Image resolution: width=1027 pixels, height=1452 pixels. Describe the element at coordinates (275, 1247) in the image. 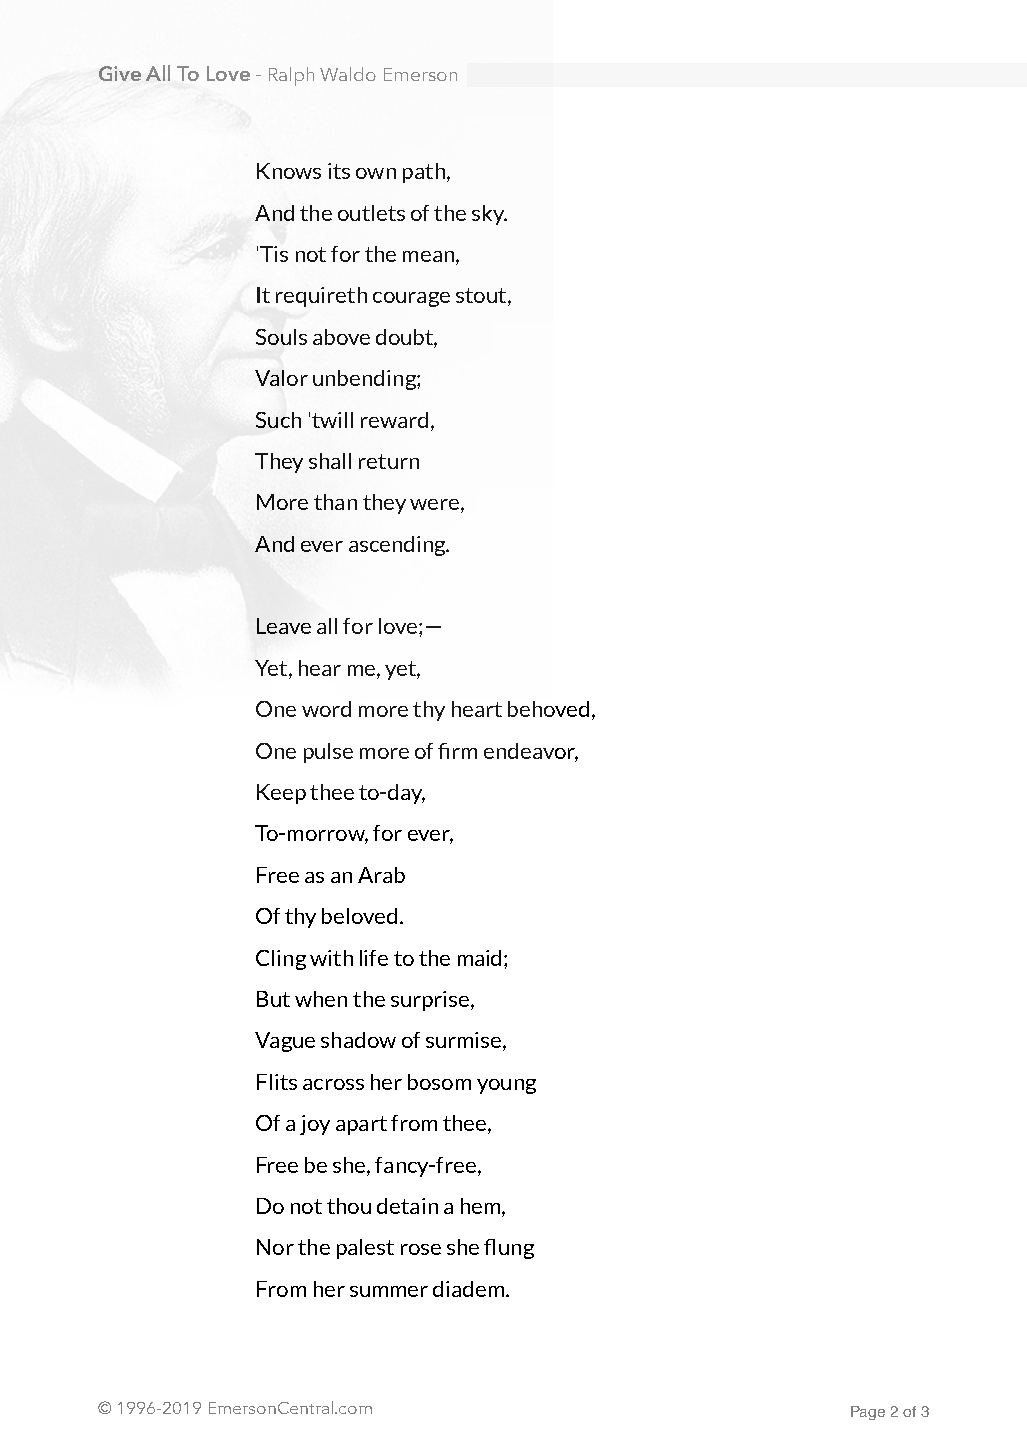

I see `Nor` at that location.
